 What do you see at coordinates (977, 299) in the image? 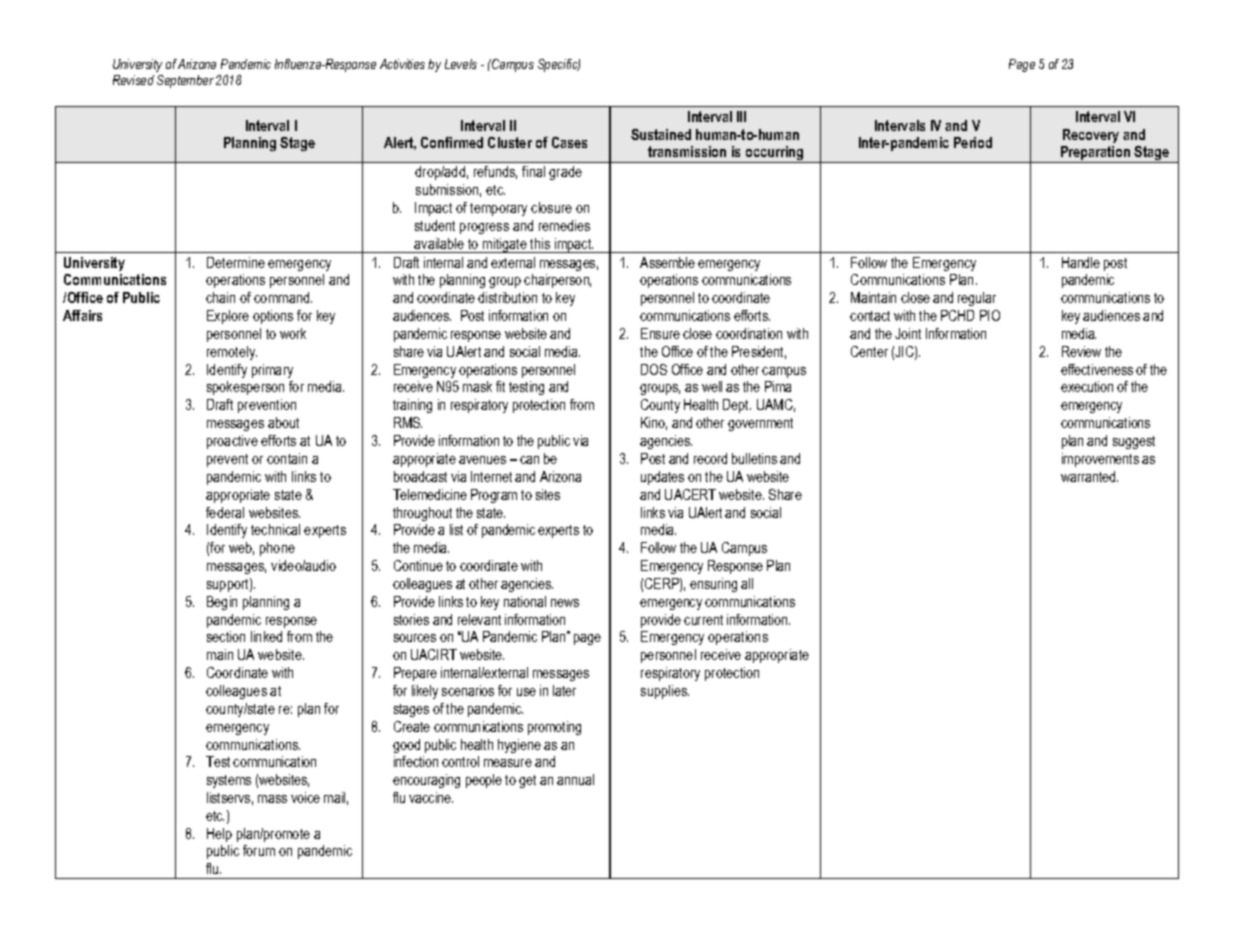
I see `regular` at bounding box center [977, 299].
